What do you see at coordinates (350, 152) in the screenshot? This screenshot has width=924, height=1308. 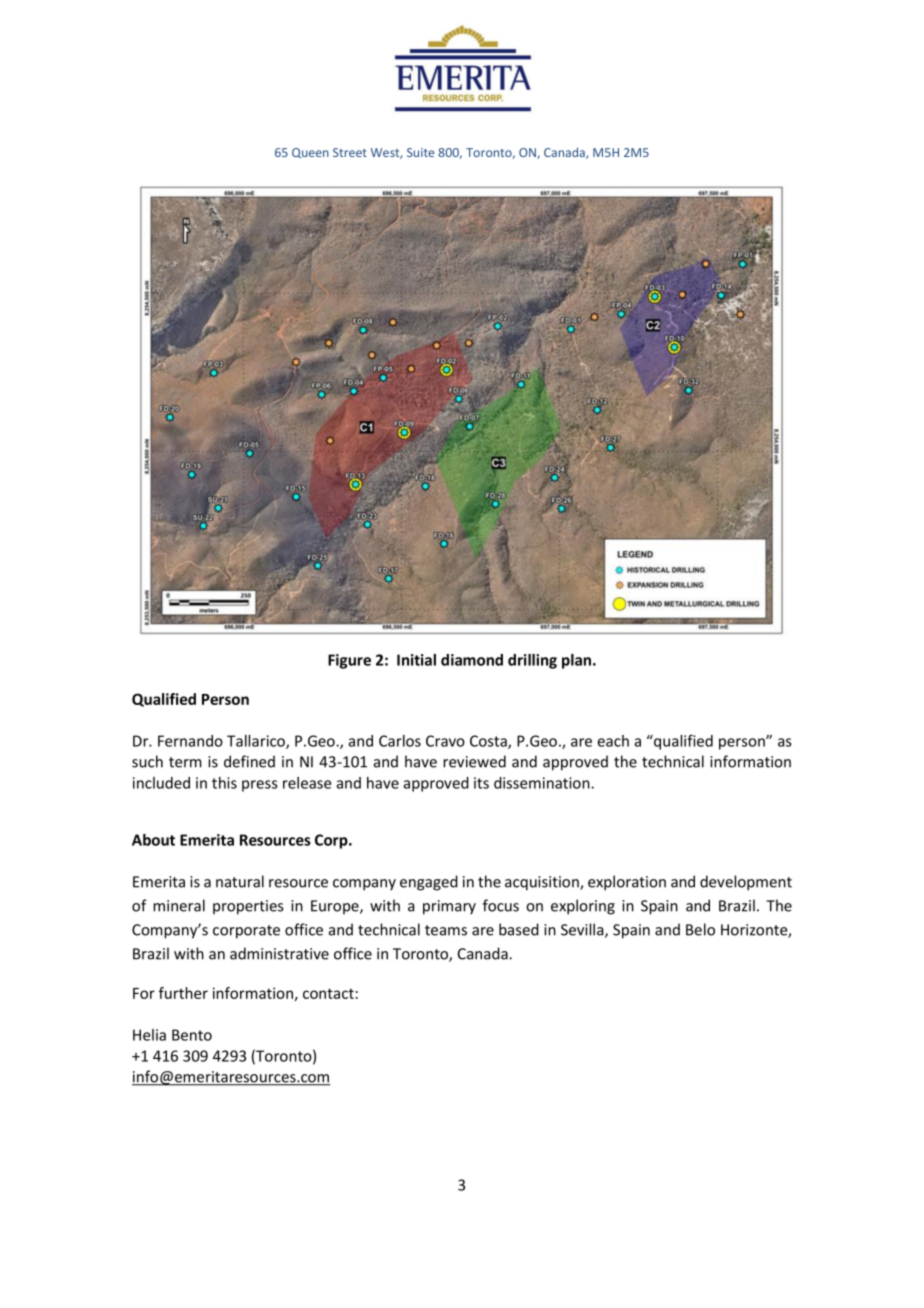 I see `Street` at bounding box center [350, 152].
